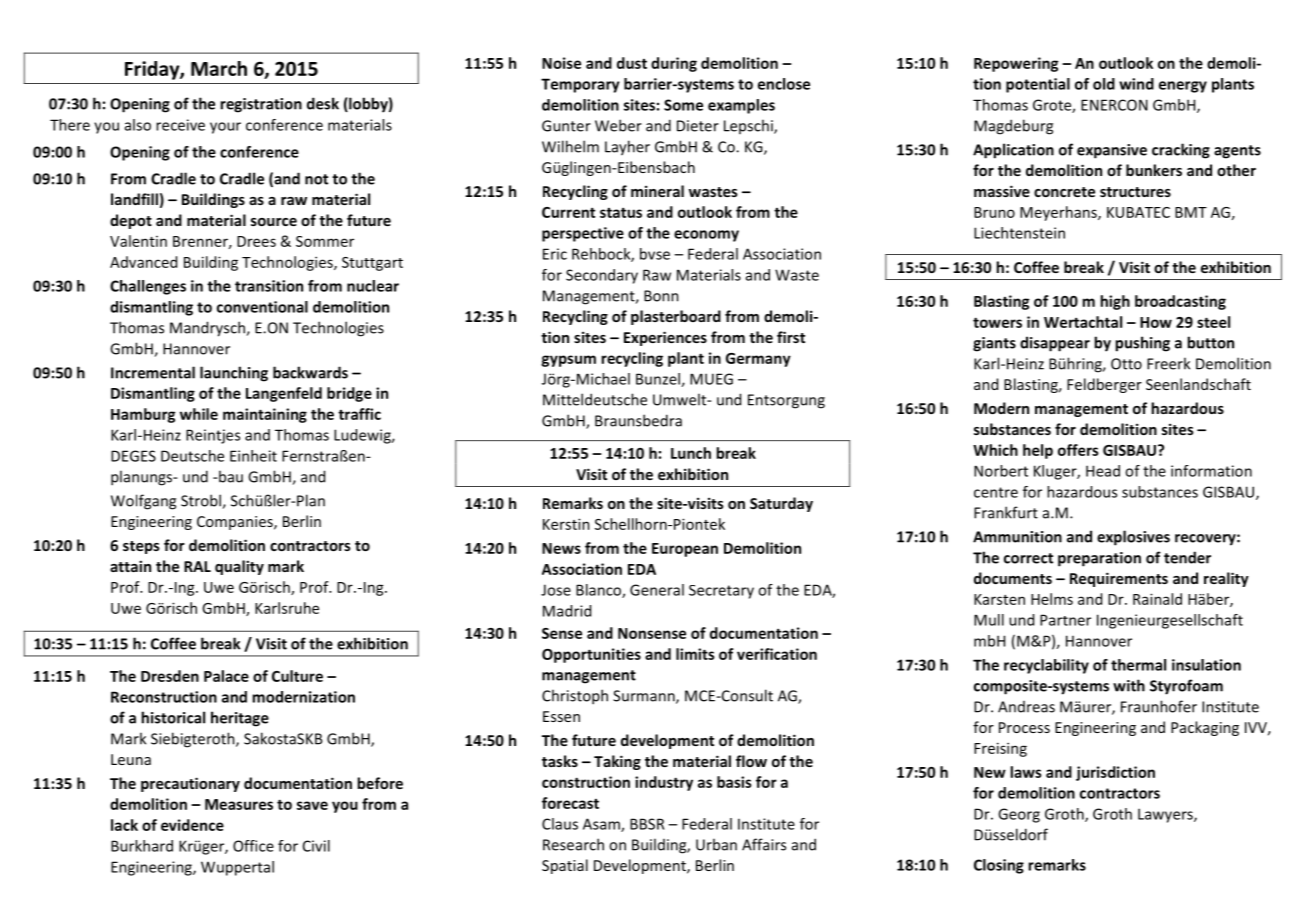  What do you see at coordinates (1126, 364) in the screenshot?
I see `Otto` at bounding box center [1126, 364].
